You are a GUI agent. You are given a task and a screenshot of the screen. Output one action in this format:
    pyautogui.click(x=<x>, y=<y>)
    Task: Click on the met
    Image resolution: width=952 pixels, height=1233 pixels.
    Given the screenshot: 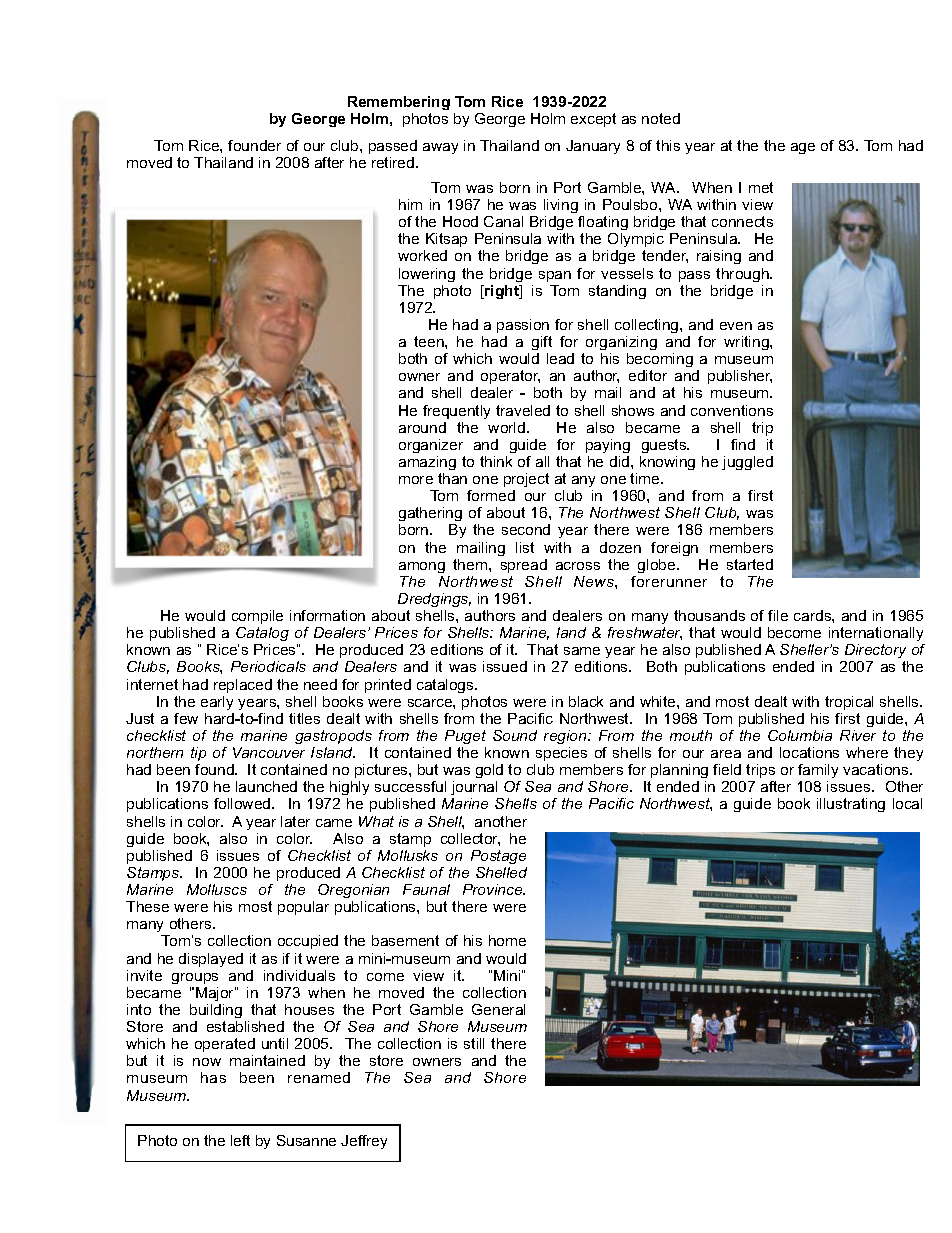 What is the action you would take?
    pyautogui.click(x=761, y=187)
